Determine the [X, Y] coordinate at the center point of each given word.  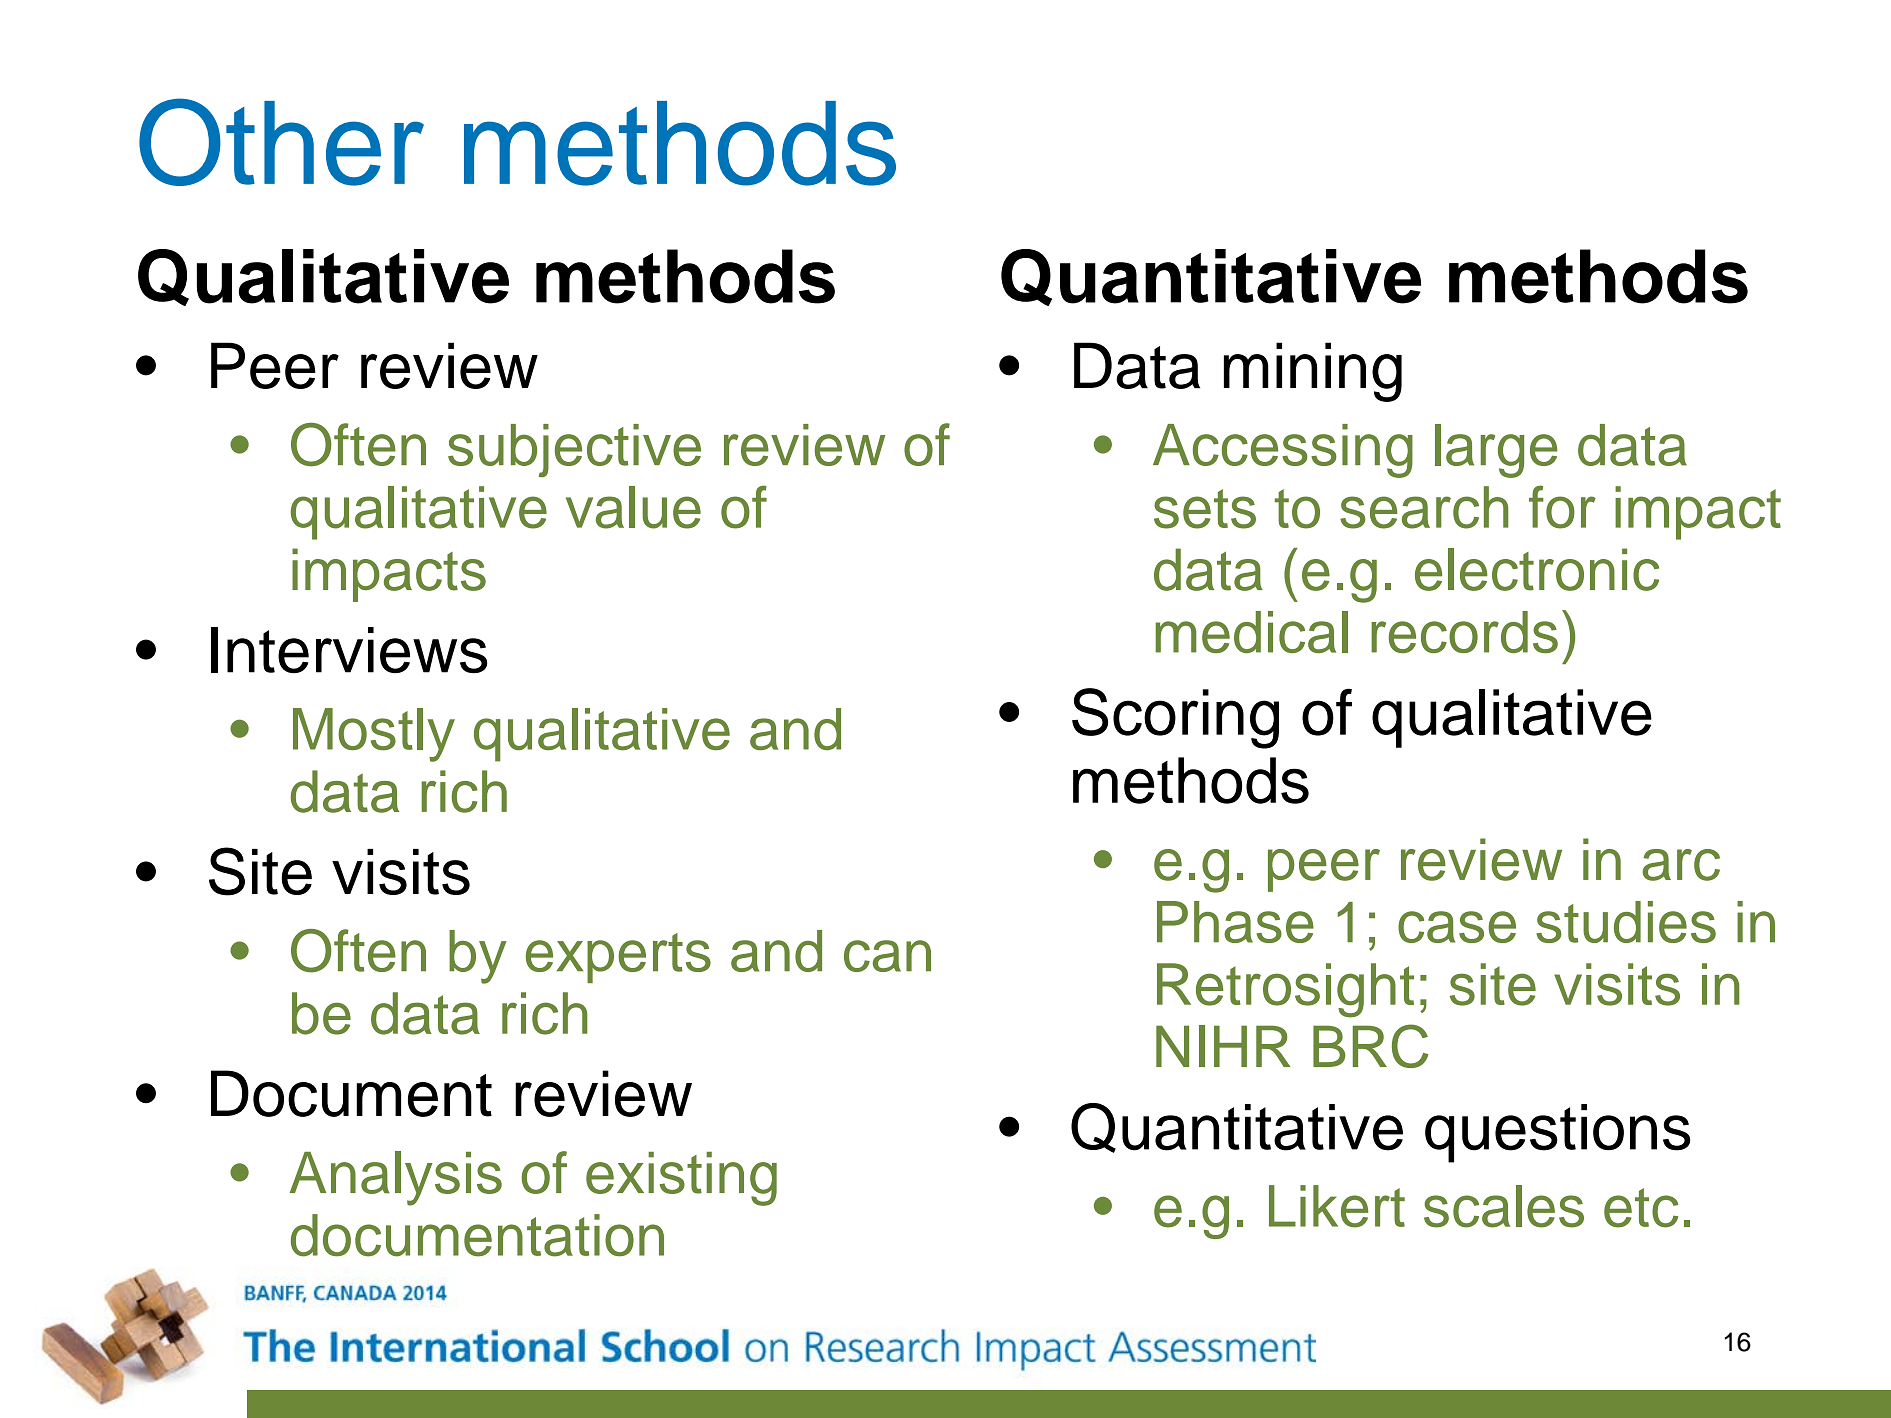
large [1496, 451]
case [1457, 927]
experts [618, 958]
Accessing [1283, 451]
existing [681, 1179]
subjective [574, 450]
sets [1205, 509]
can [887, 956]
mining [1313, 372]
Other [281, 142]
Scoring [1175, 718]
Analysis [396, 1178]
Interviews [349, 650]
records [1464, 632]
